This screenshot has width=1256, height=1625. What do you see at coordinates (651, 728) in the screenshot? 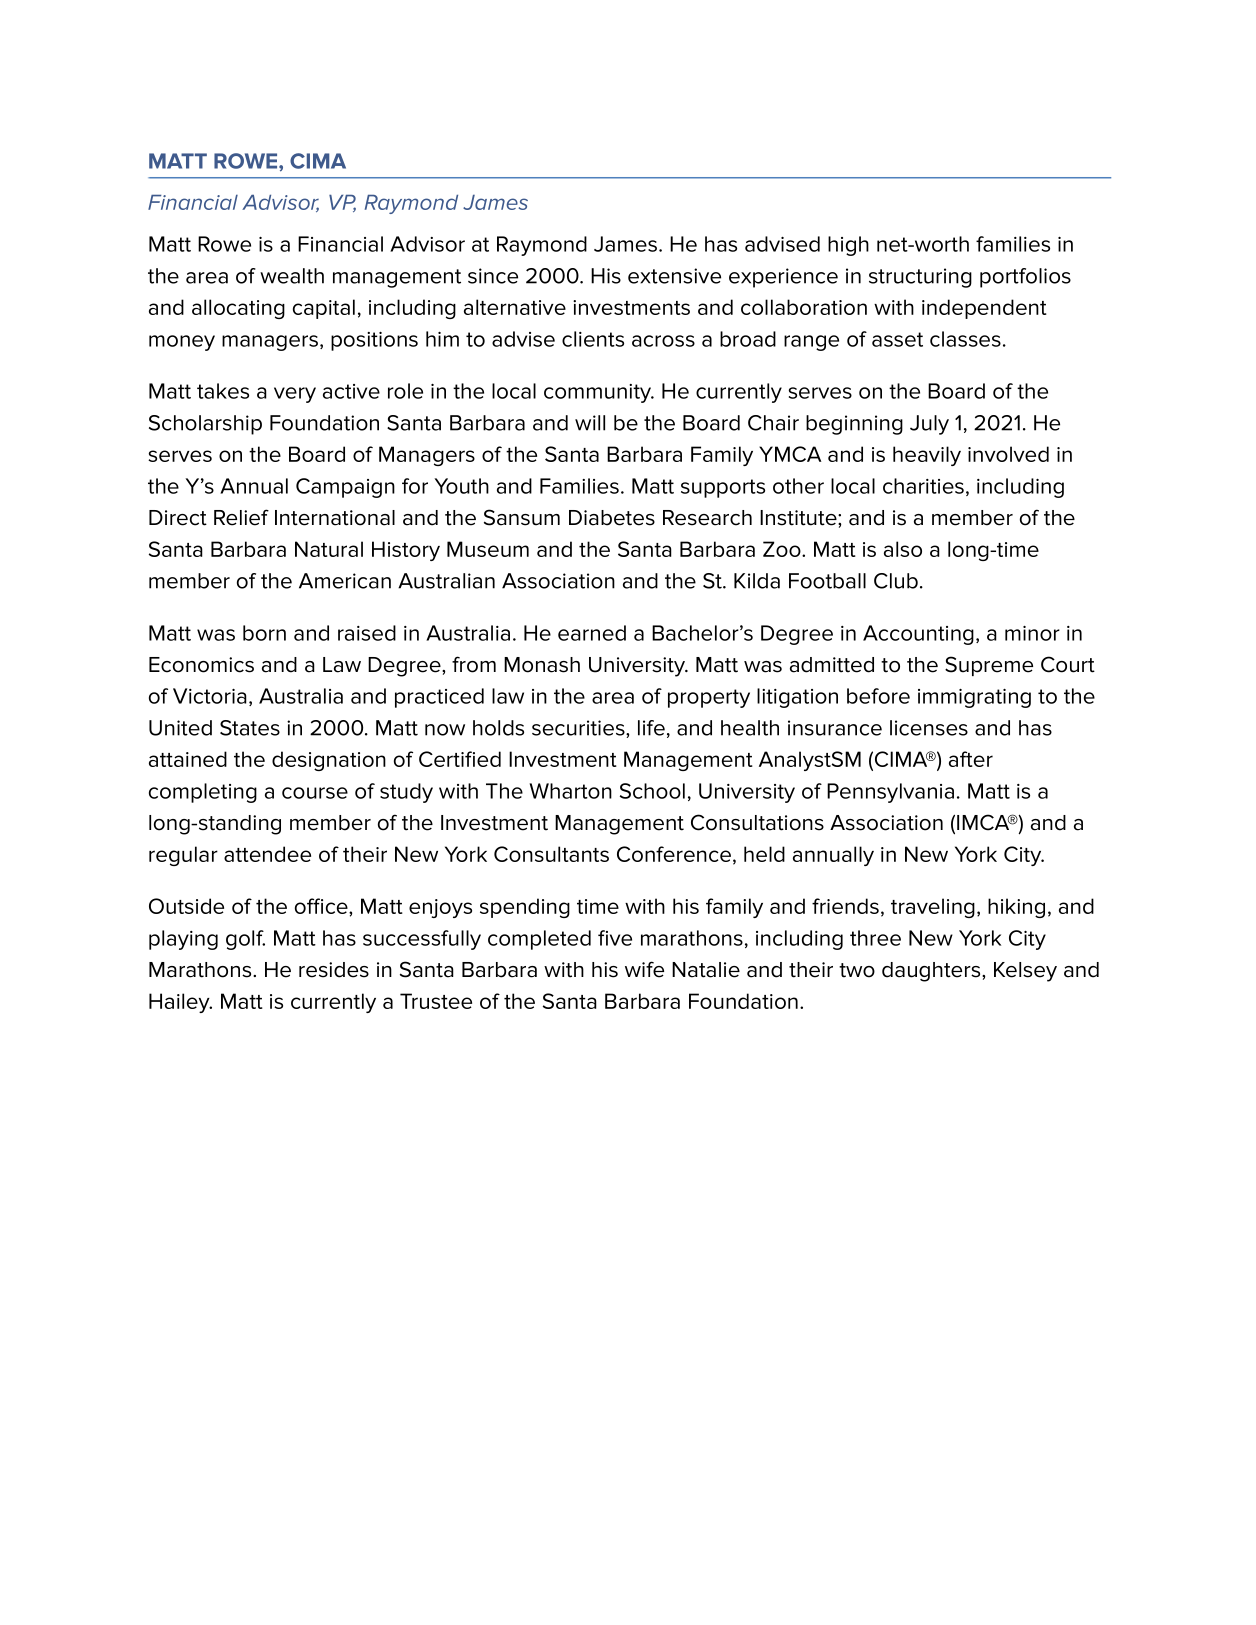
I see `life` at bounding box center [651, 728].
